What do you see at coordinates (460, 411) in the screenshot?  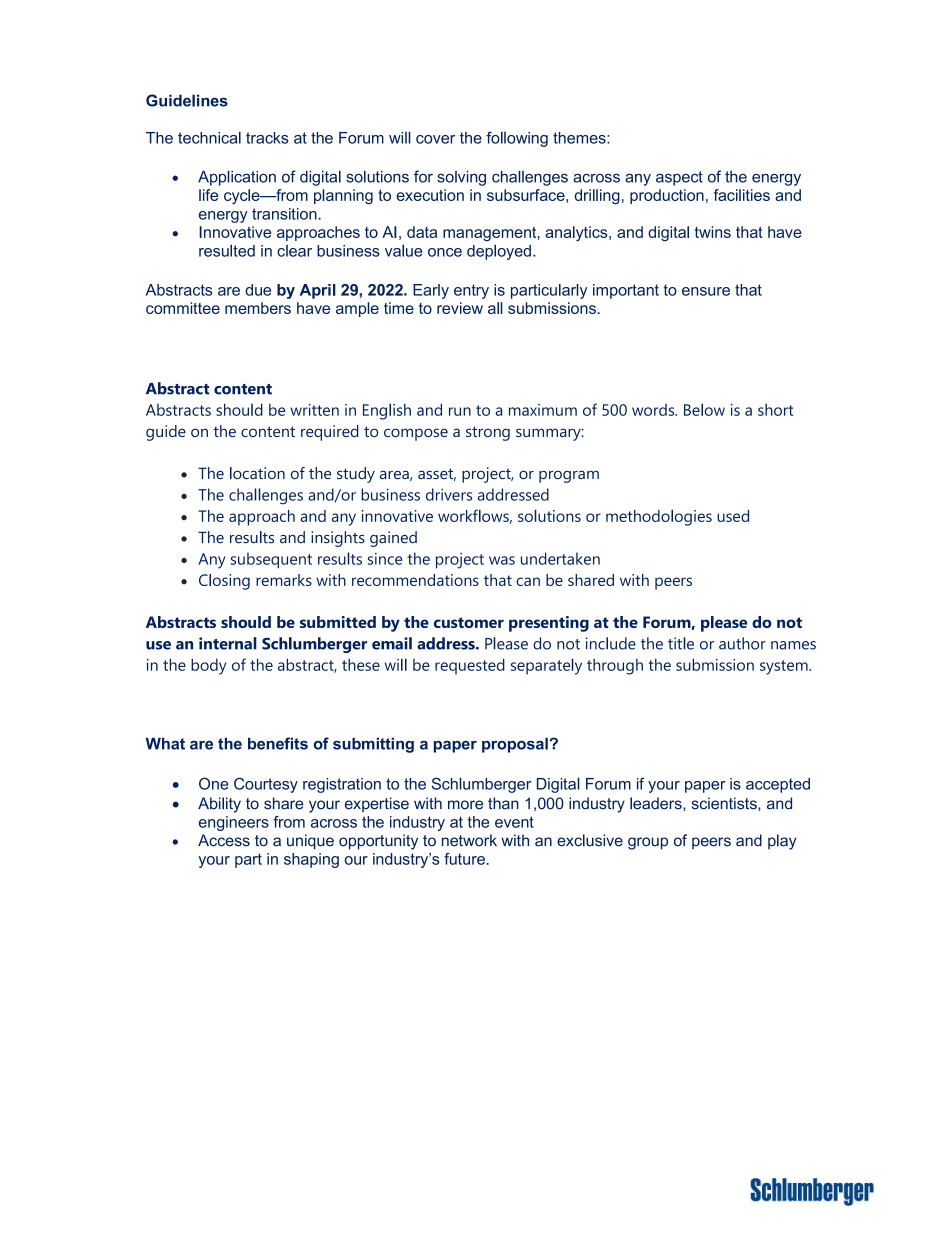 I see `run` at bounding box center [460, 411].
